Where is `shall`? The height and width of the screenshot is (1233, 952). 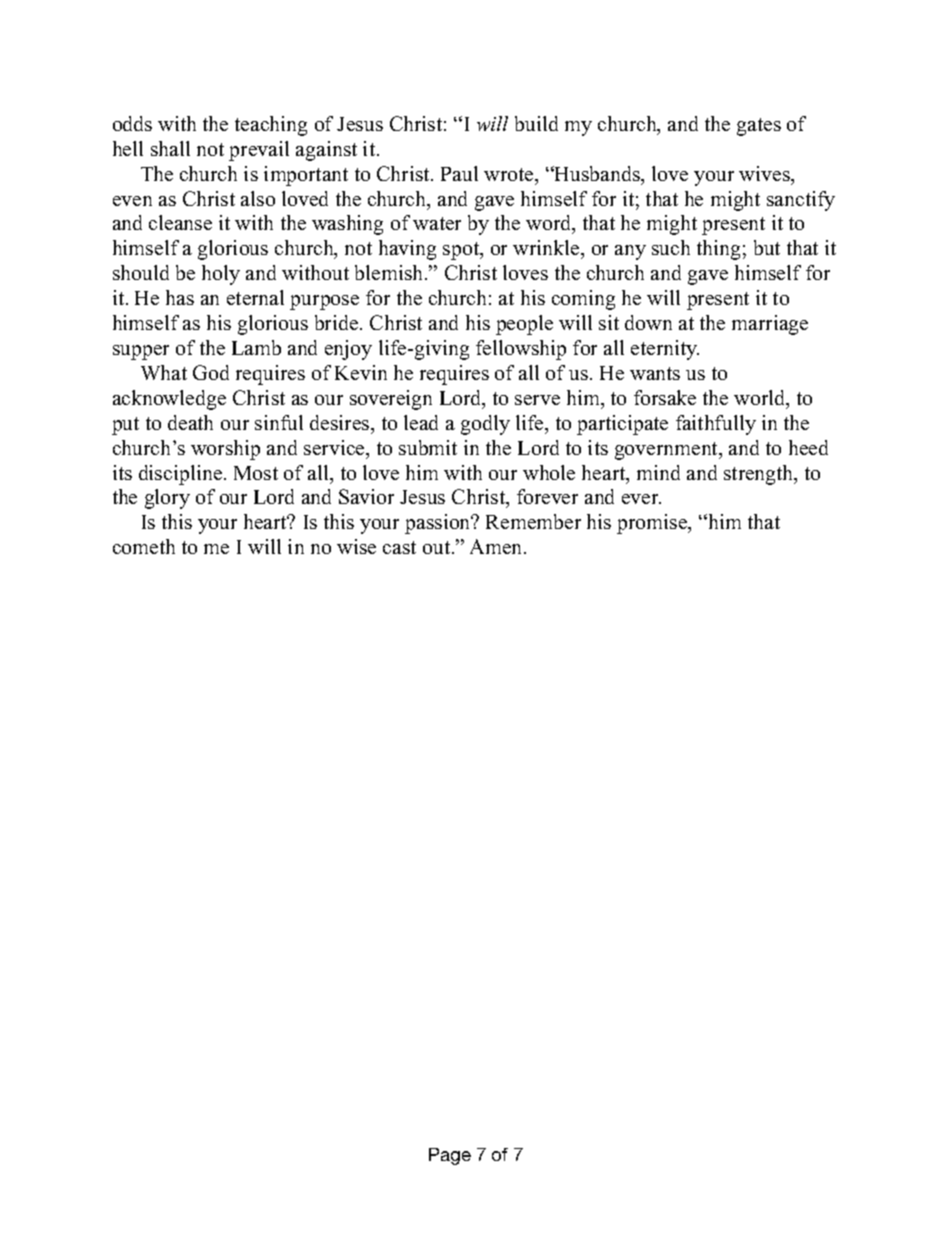
shall is located at coordinates (170, 148).
